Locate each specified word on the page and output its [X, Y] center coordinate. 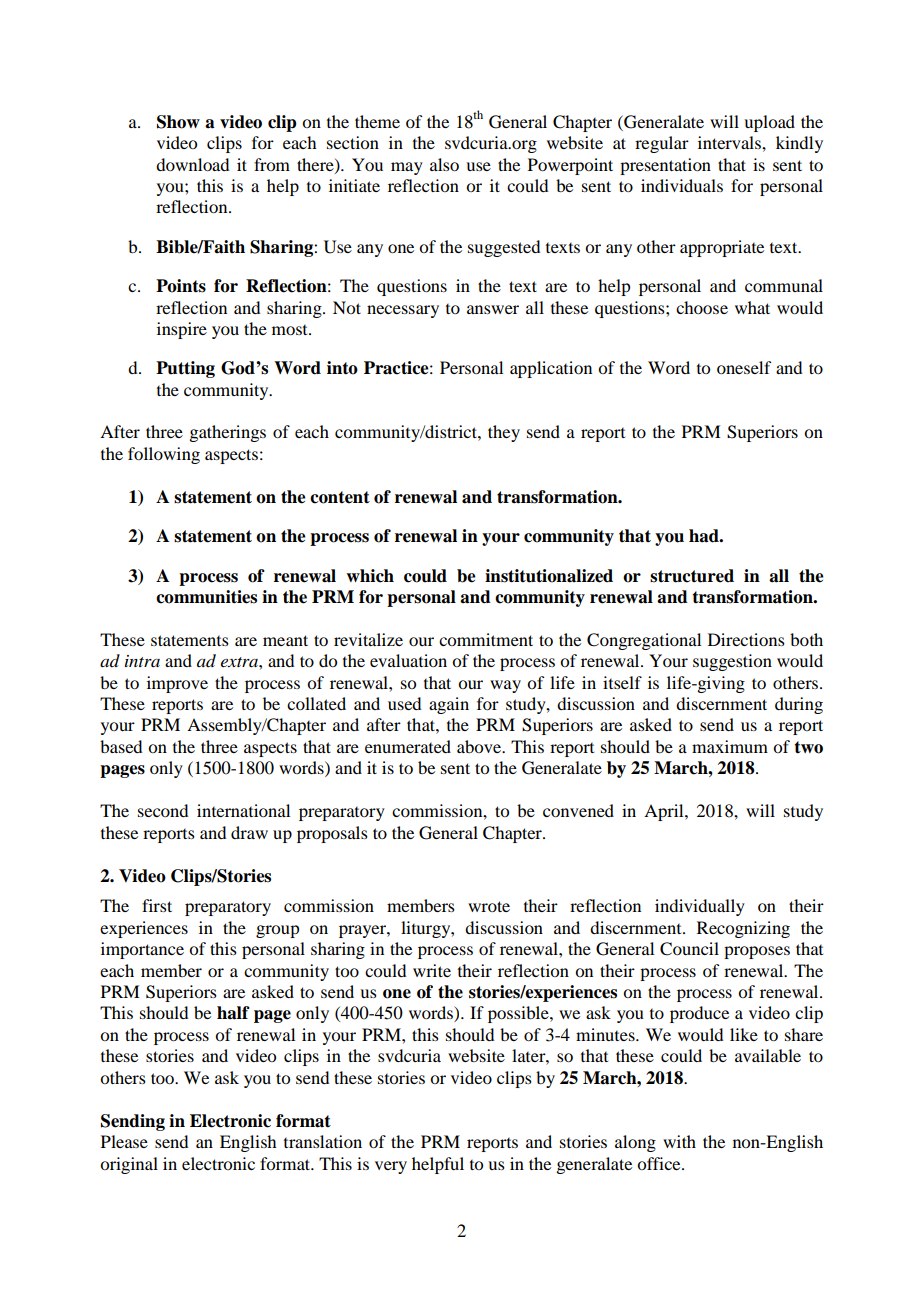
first [157, 905]
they [504, 433]
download [192, 164]
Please [124, 1141]
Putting [185, 369]
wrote [489, 906]
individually [700, 907]
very [391, 1167]
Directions [746, 639]
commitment [486, 639]
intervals [730, 142]
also [444, 164]
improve [177, 684]
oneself [744, 367]
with [679, 1141]
